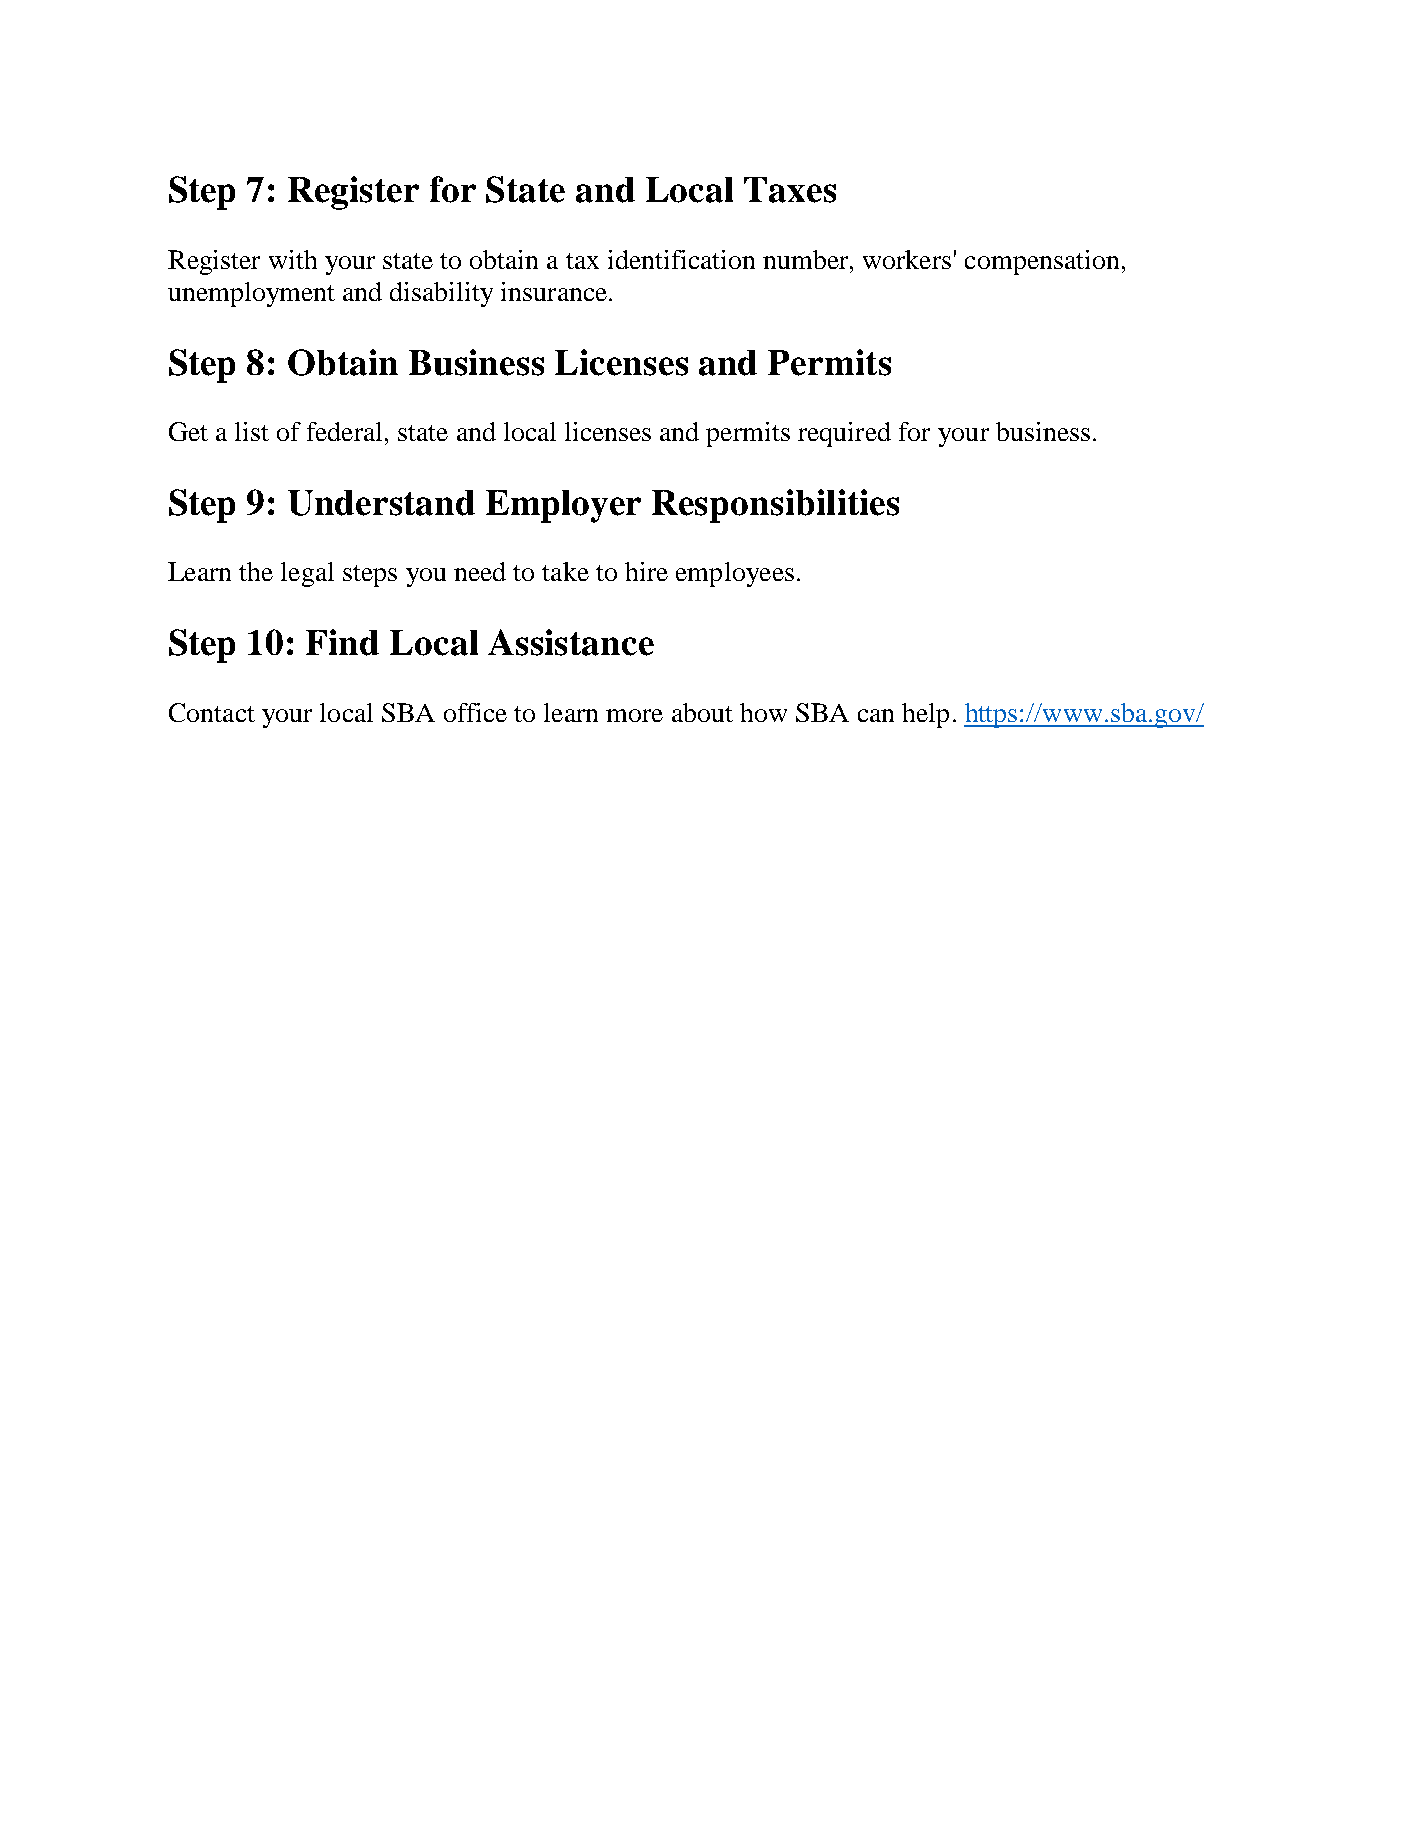 Image resolution: width=1426 pixels, height=1846 pixels. I want to click on Understand, so click(381, 503).
